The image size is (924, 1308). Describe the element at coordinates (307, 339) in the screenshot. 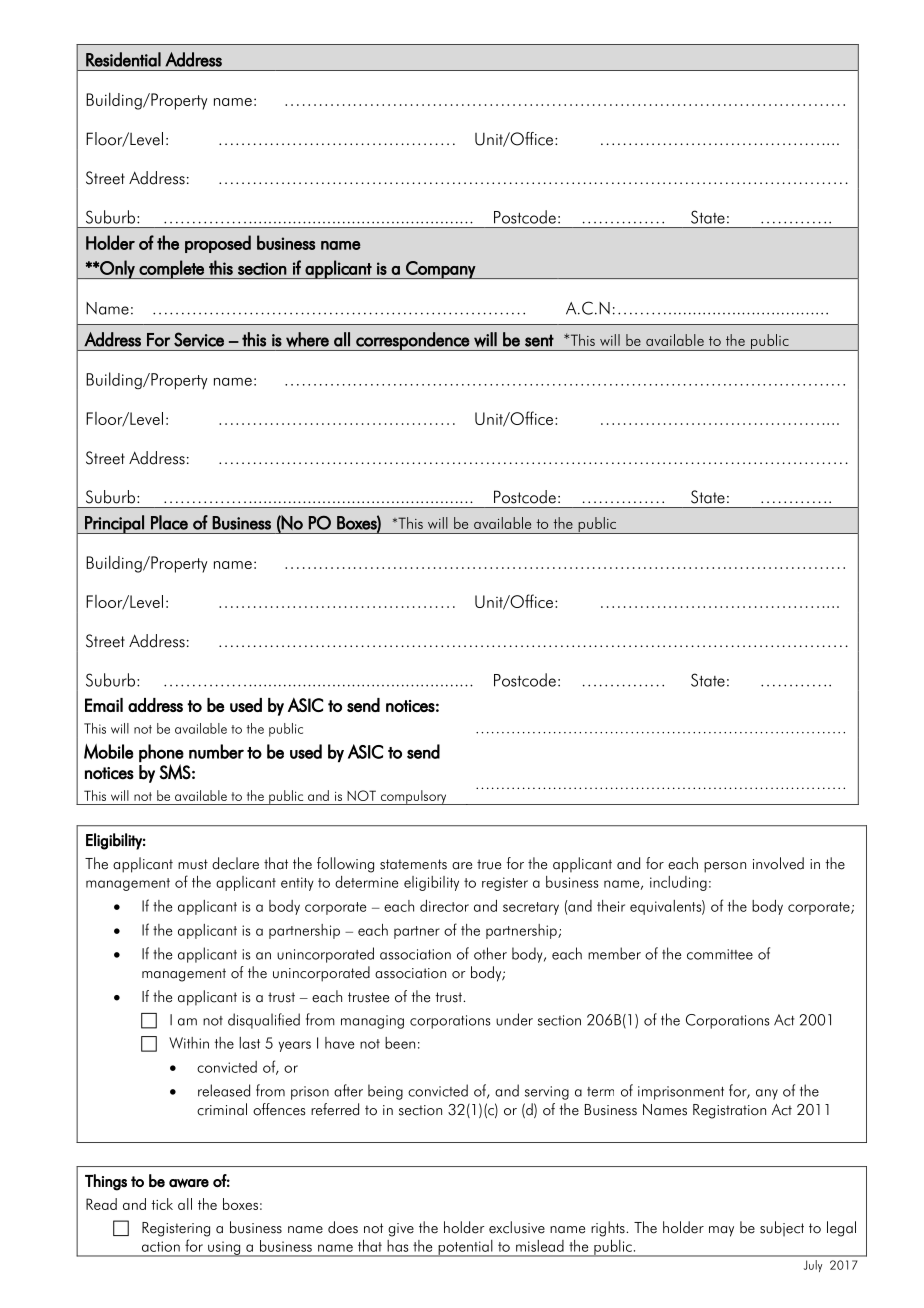

I see `where` at that location.
